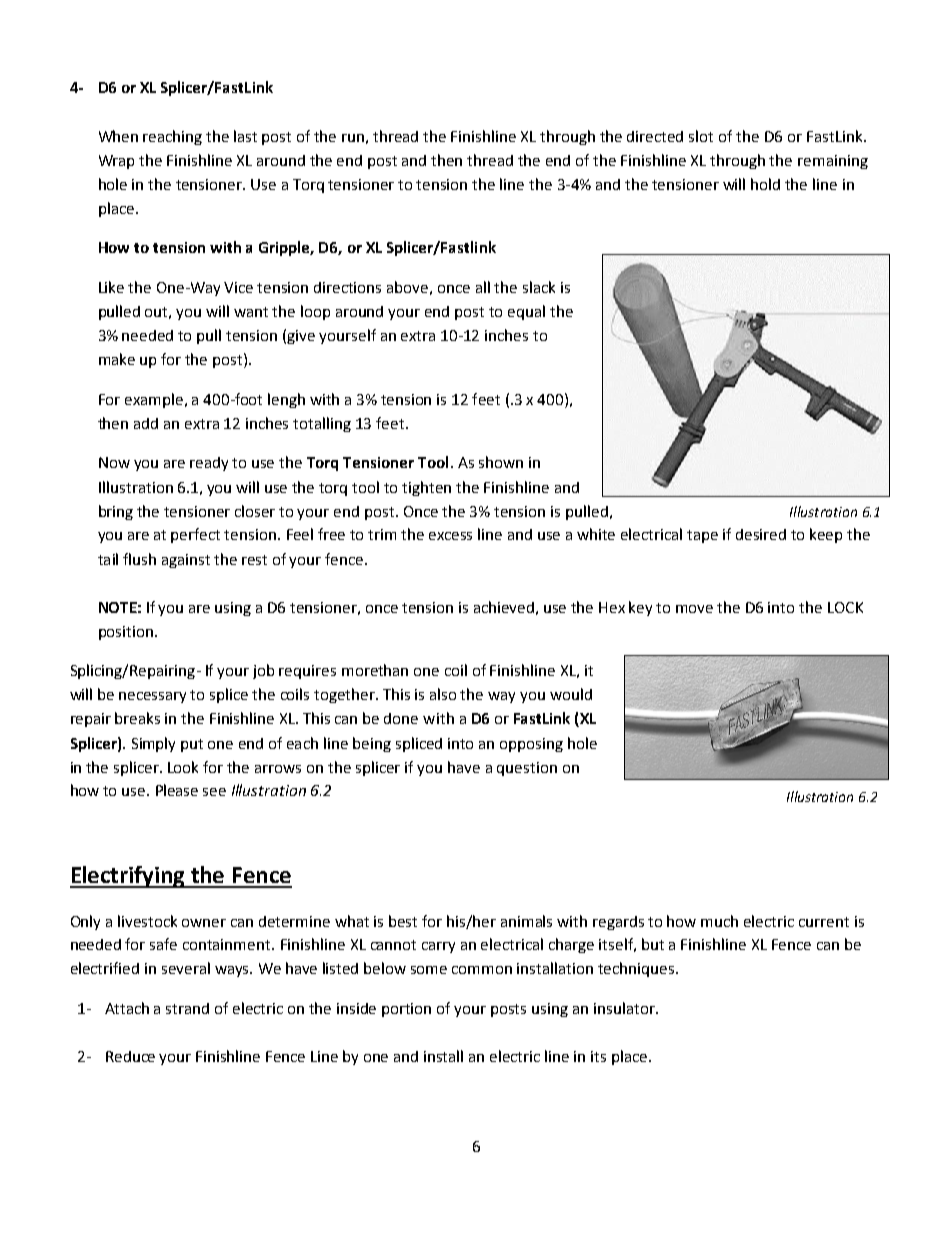 The height and width of the page is (1233, 952). Describe the element at coordinates (186, 968) in the page. I see `several` at that location.
